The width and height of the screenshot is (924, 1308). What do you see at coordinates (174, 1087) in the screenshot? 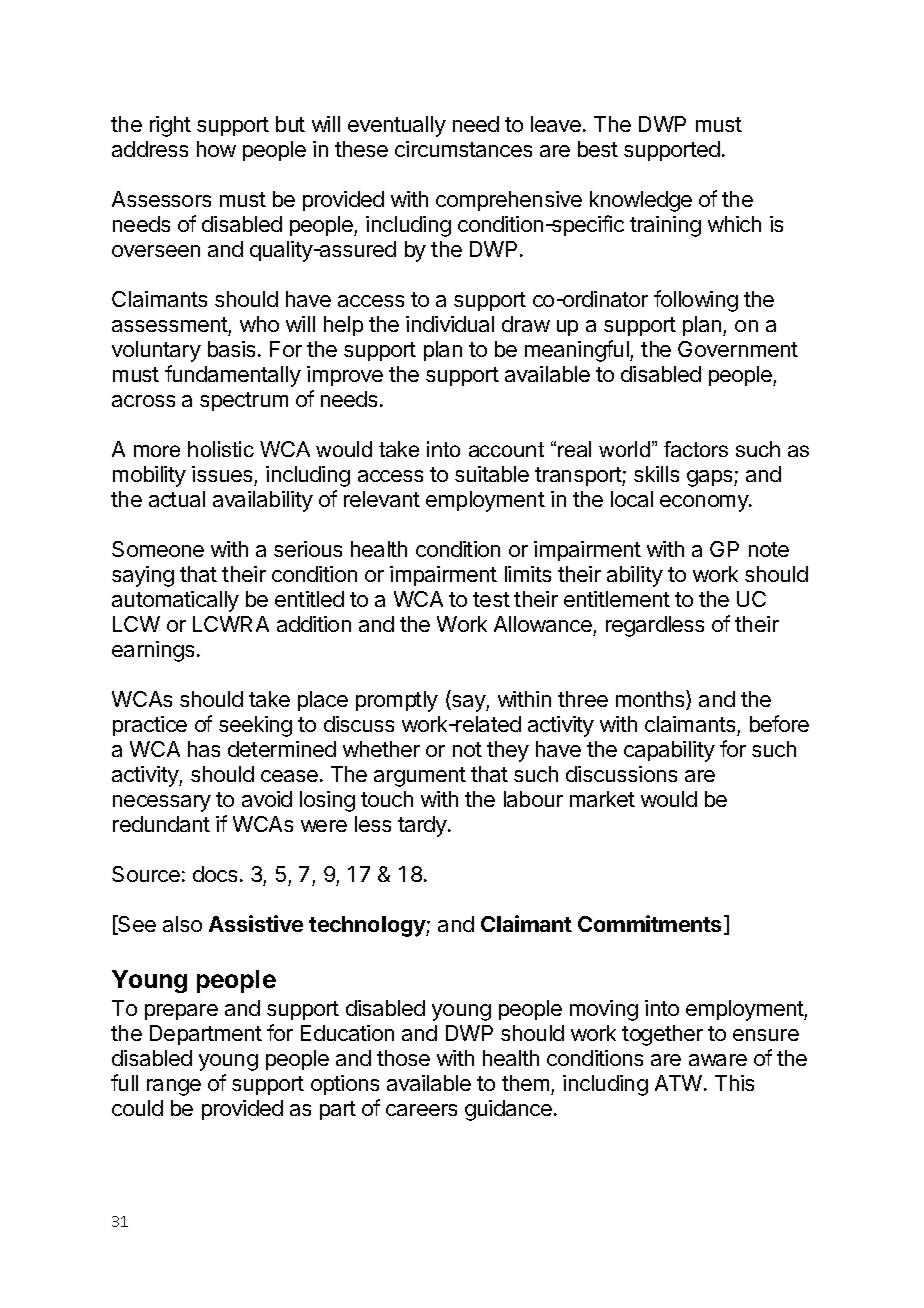
I see `range` at bounding box center [174, 1087].
